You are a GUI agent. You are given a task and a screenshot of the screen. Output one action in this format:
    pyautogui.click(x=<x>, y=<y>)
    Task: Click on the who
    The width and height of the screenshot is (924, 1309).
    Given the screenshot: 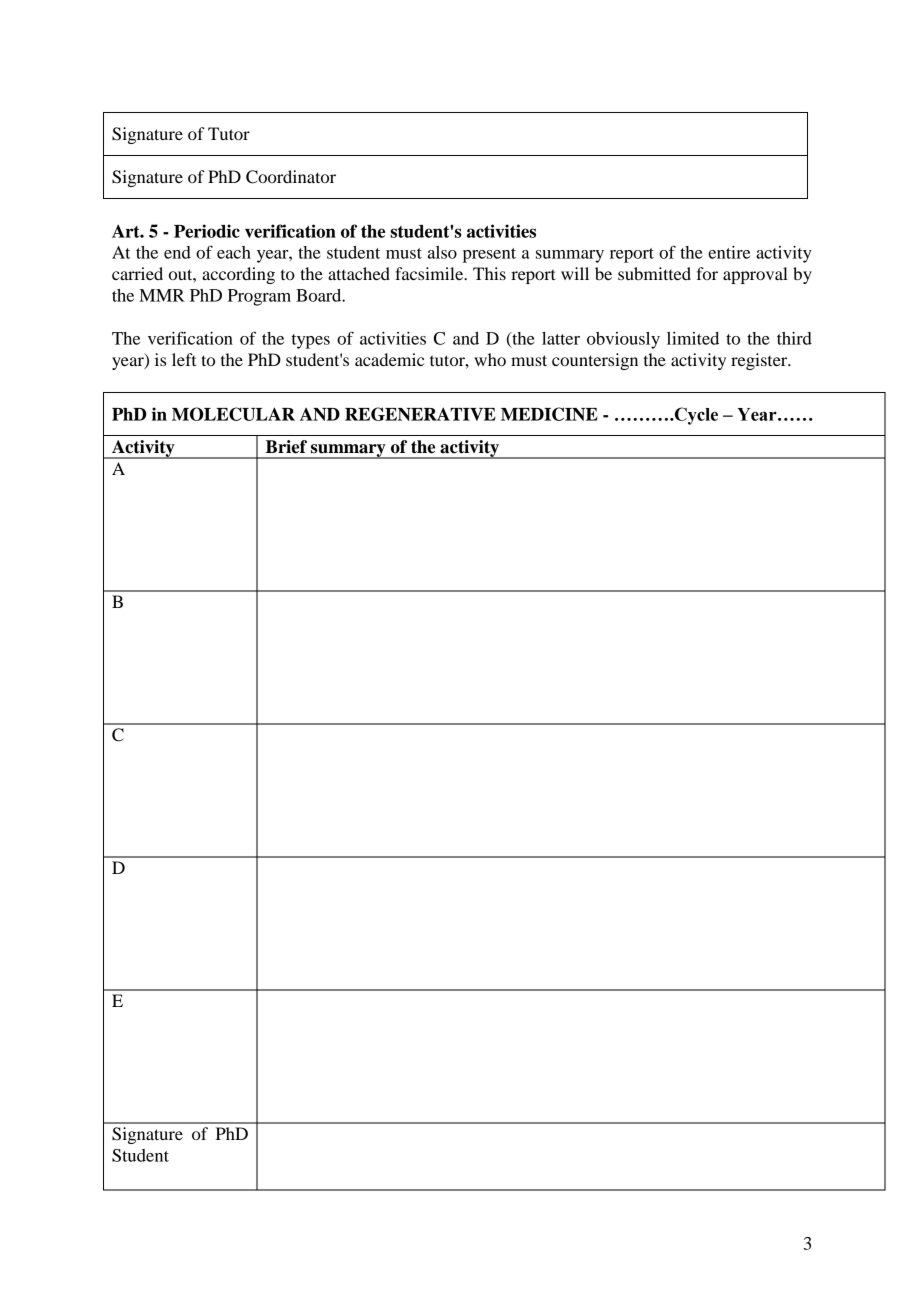 What is the action you would take?
    pyautogui.click(x=490, y=359)
